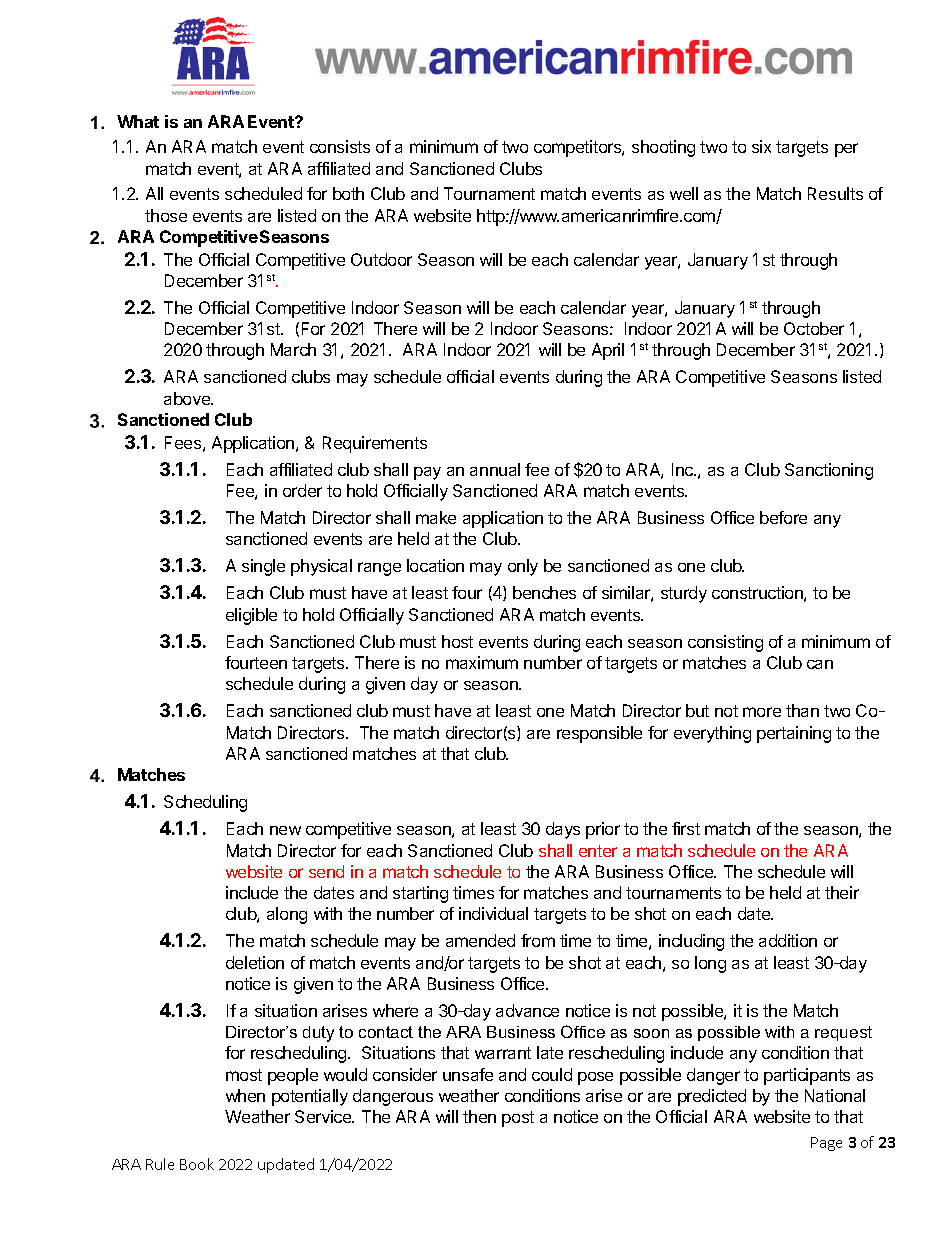  Describe the element at coordinates (479, 1116) in the screenshot. I see `then` at that location.
